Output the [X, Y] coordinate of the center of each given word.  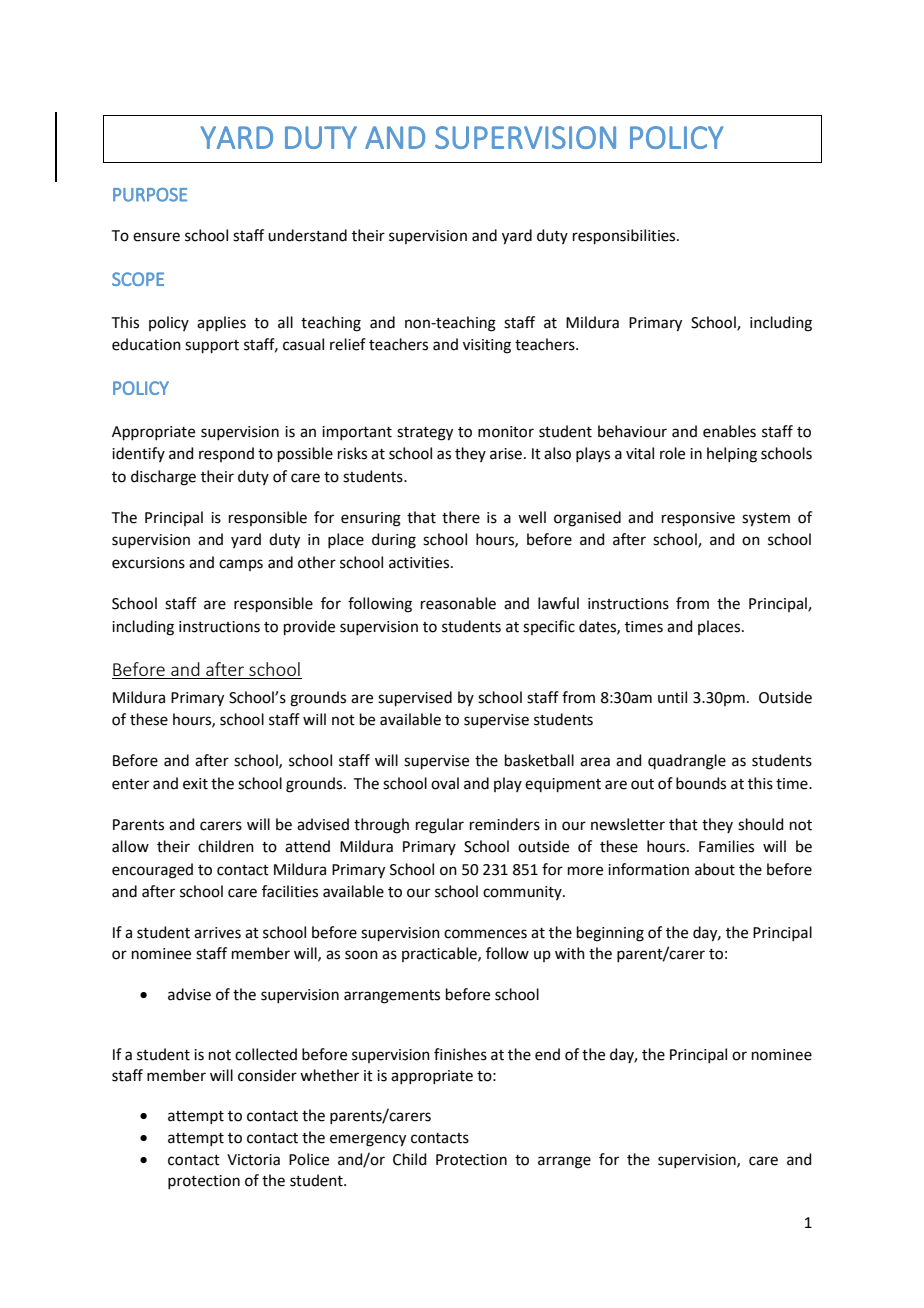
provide [309, 627]
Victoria [253, 1160]
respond [226, 454]
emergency [368, 1140]
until [672, 697]
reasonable [458, 603]
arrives [217, 933]
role [672, 453]
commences [485, 934]
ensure [156, 237]
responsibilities [625, 236]
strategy [425, 434]
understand [307, 235]
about [715, 869]
